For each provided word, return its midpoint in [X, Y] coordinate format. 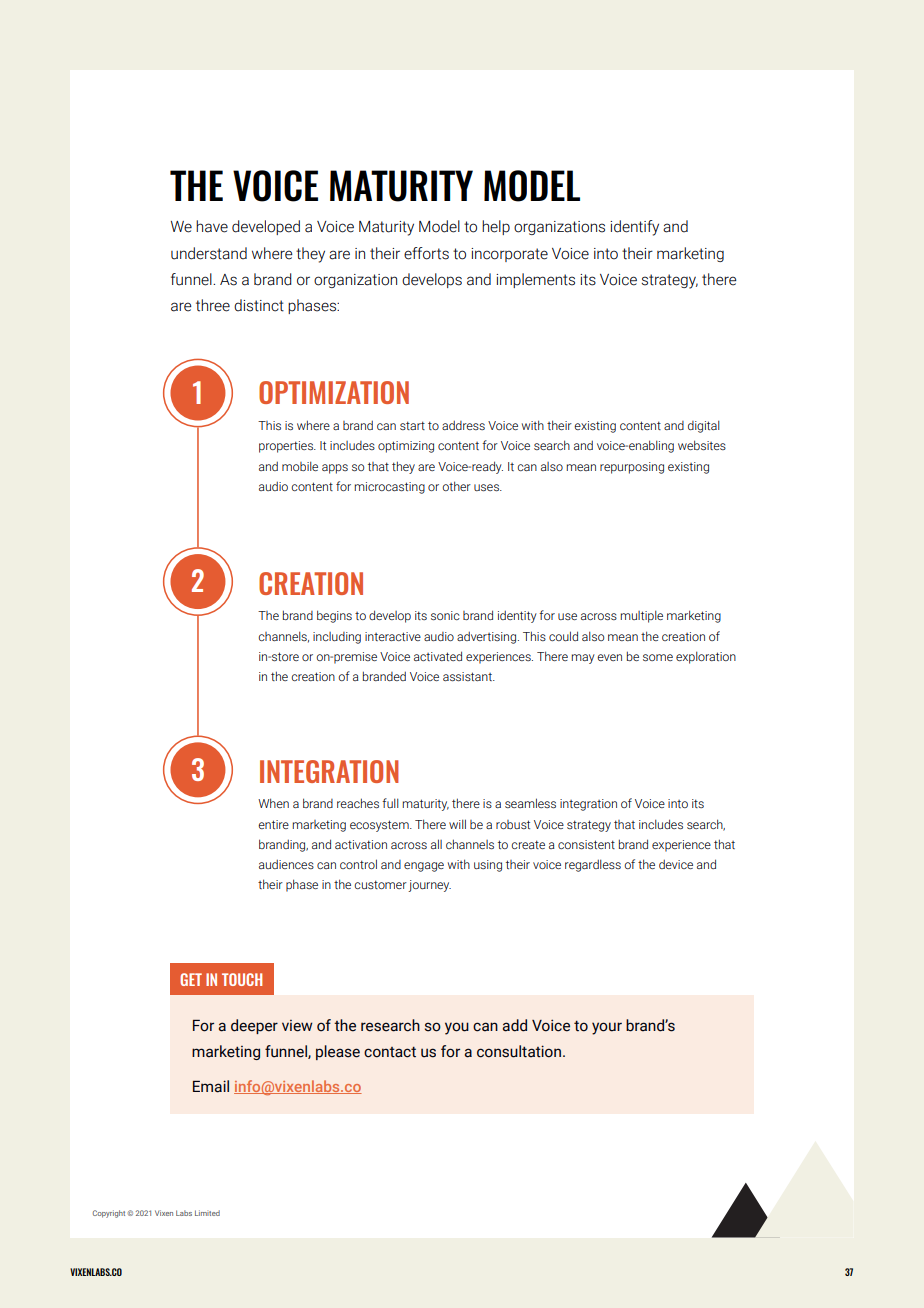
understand [209, 253]
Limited [207, 1213]
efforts [426, 253]
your [607, 1028]
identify [634, 228]
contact [390, 1052]
